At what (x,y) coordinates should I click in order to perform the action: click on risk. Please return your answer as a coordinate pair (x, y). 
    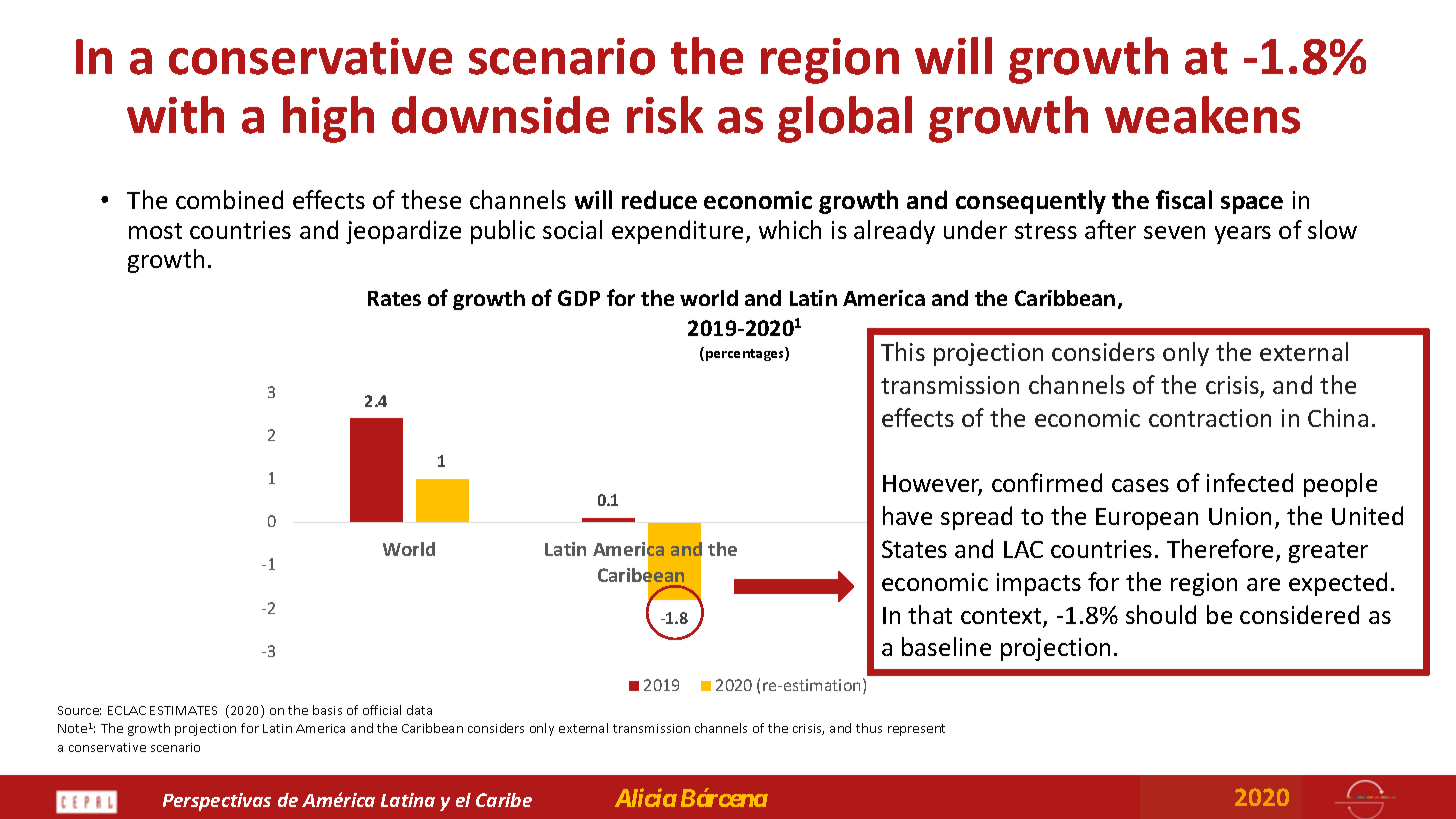
    Looking at the image, I should click on (665, 115).
